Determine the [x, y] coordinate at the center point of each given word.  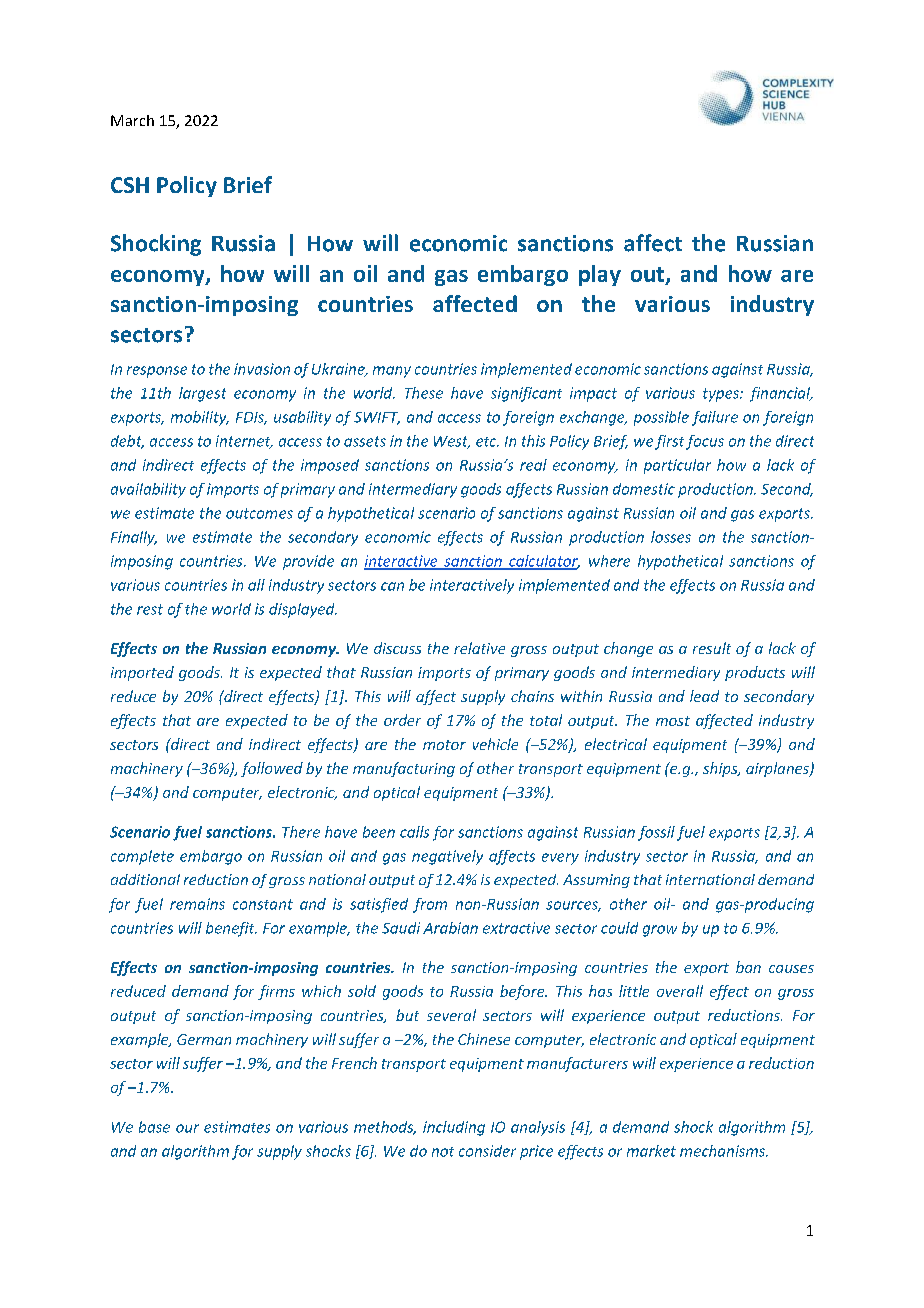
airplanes [778, 769]
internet [244, 442]
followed [272, 769]
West [452, 442]
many [392, 372]
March [132, 120]
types [722, 395]
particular [677, 466]
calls [414, 832]
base [154, 1127]
